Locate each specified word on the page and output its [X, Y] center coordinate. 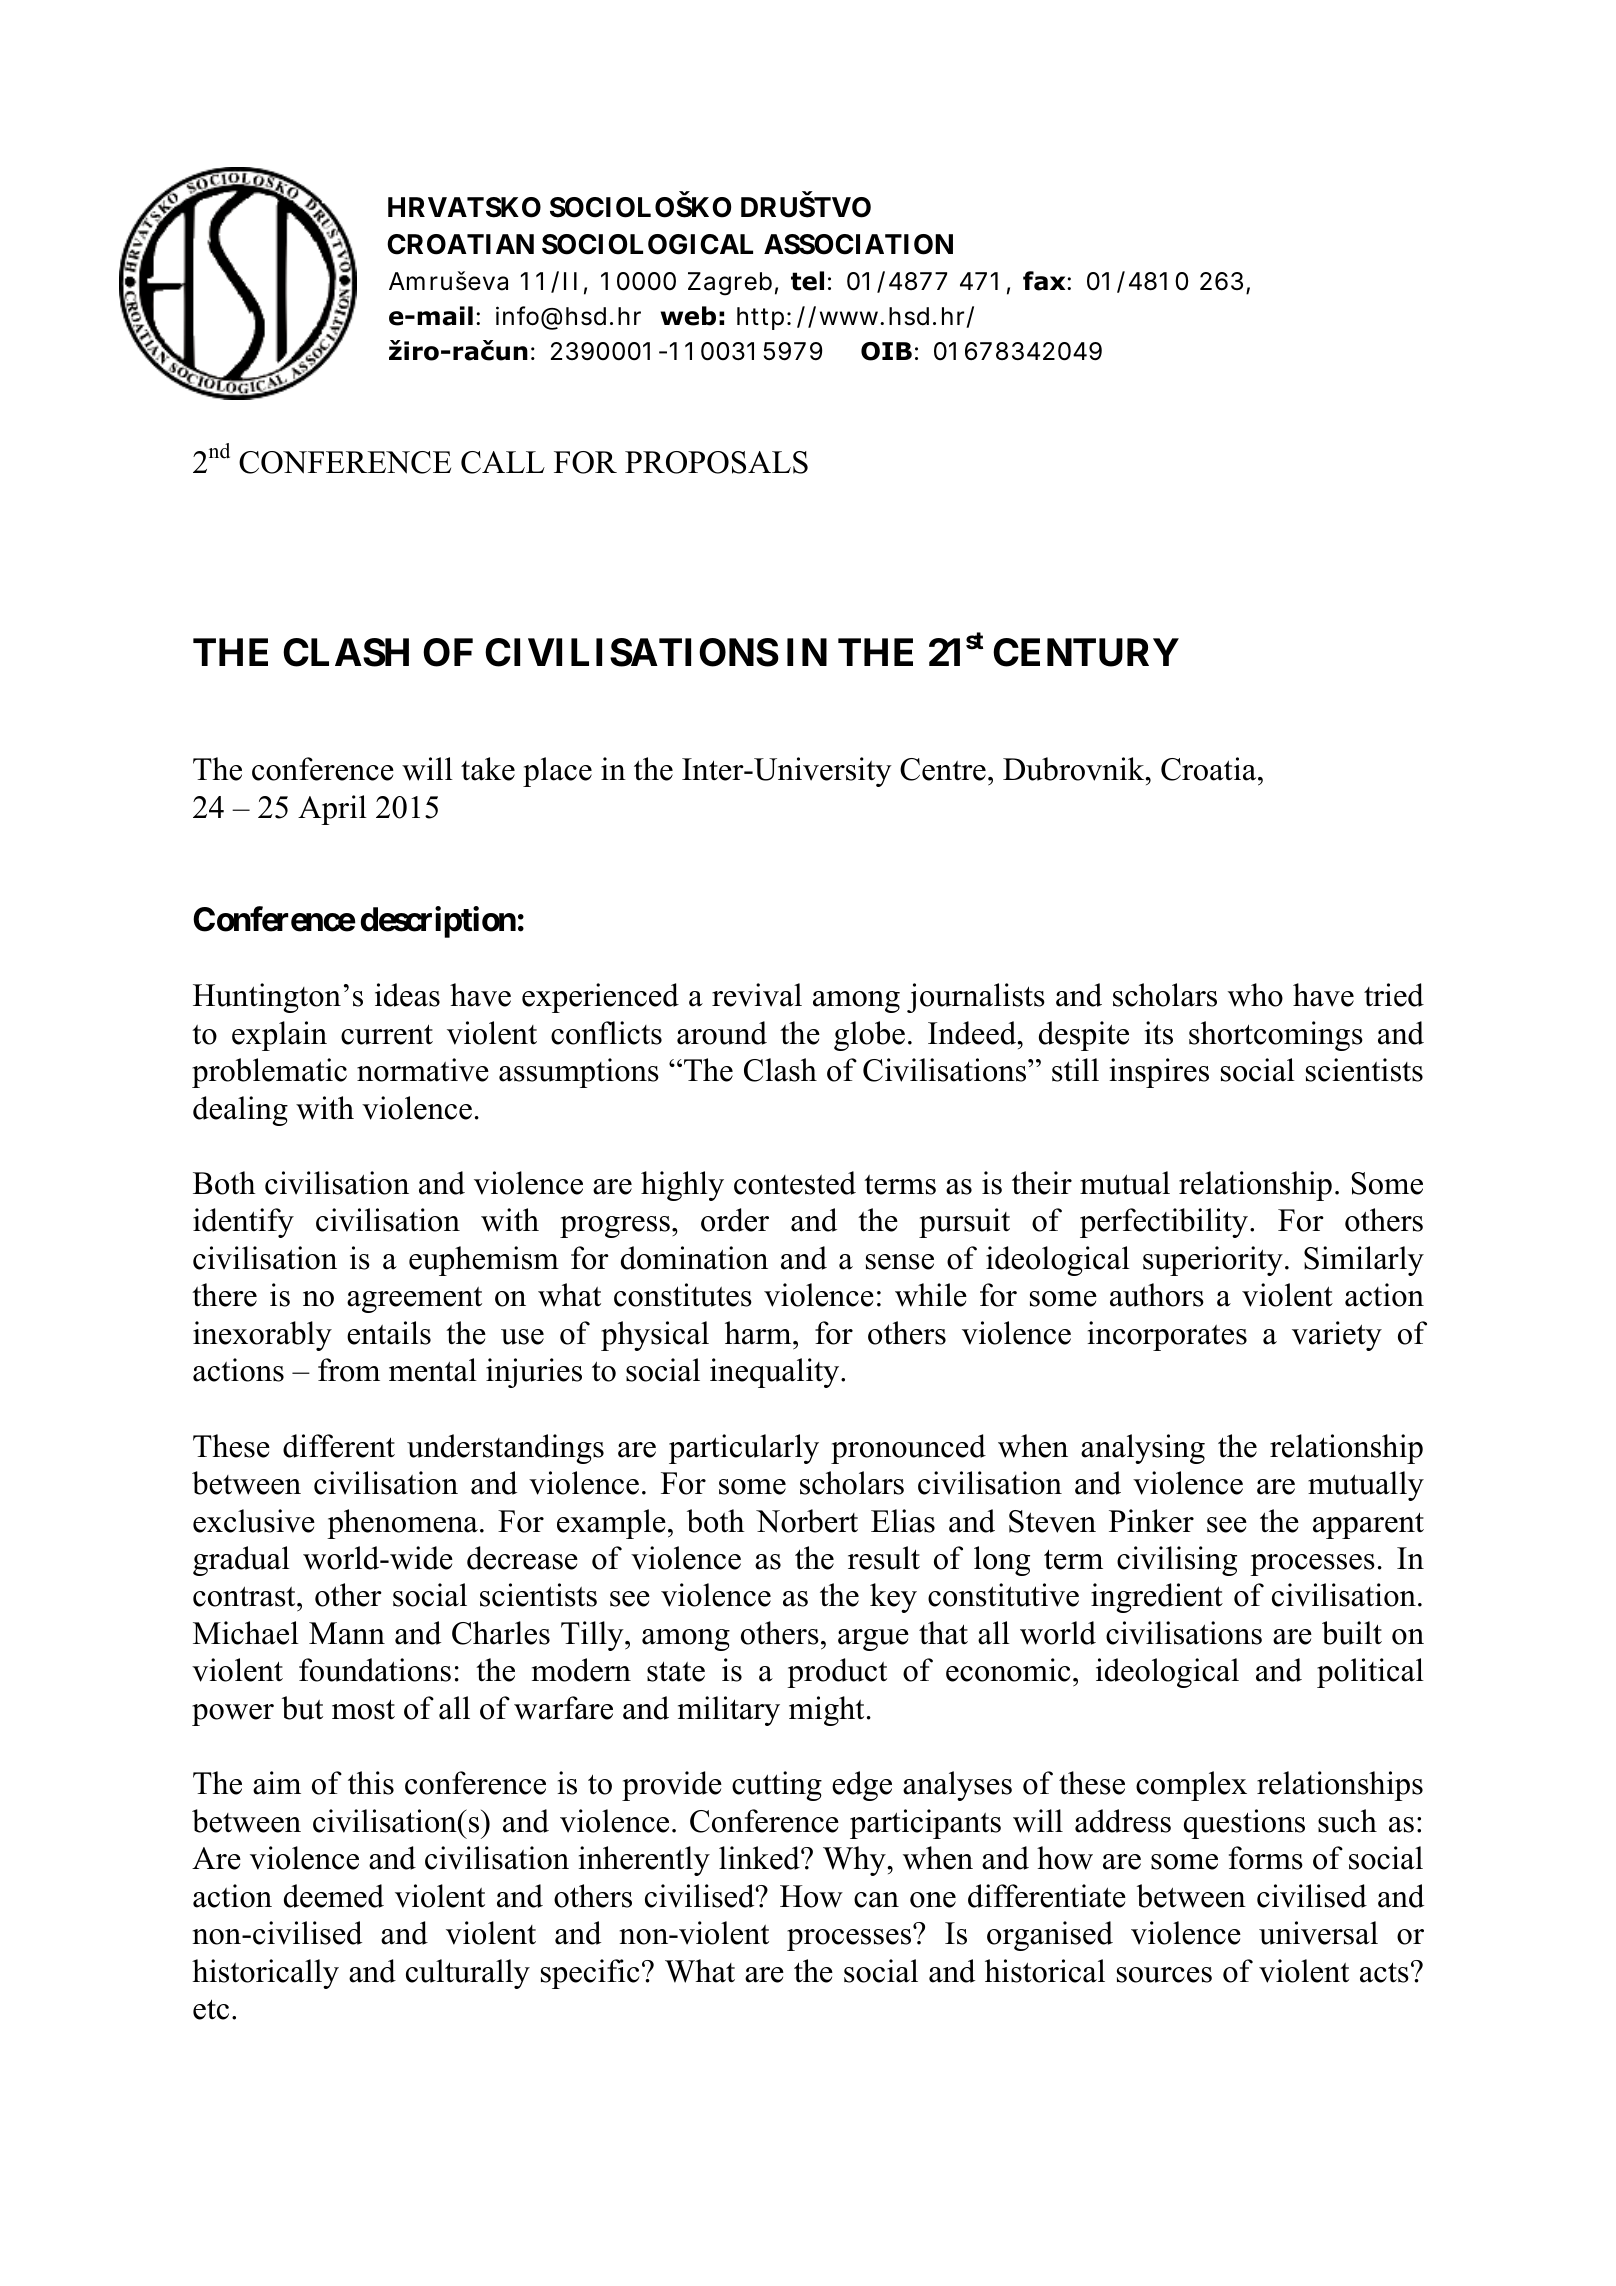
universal [1318, 1933]
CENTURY [1086, 652]
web [688, 316]
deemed [334, 1896]
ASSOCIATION [858, 244]
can [876, 1900]
